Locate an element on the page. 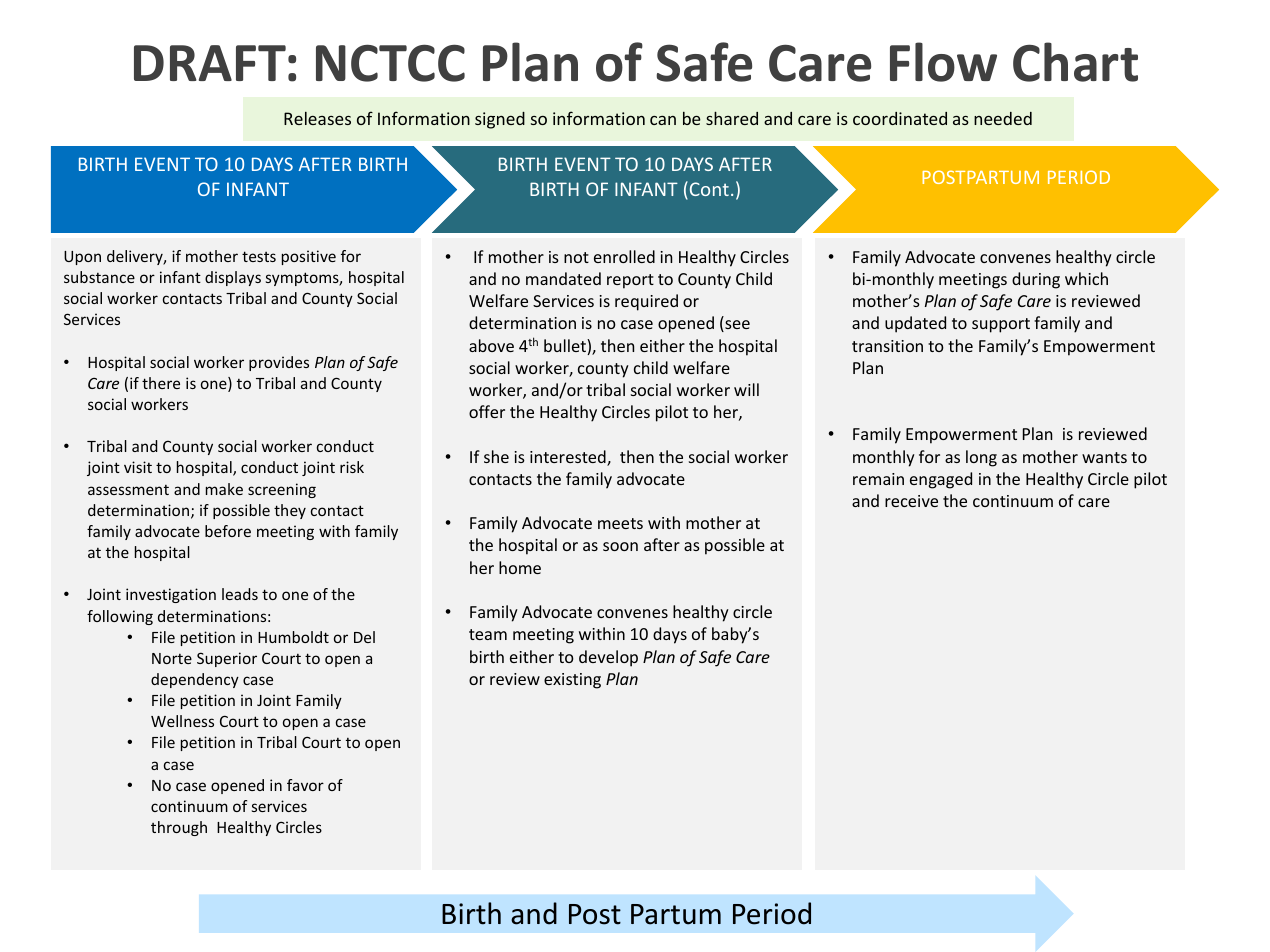  through is located at coordinates (179, 828).
